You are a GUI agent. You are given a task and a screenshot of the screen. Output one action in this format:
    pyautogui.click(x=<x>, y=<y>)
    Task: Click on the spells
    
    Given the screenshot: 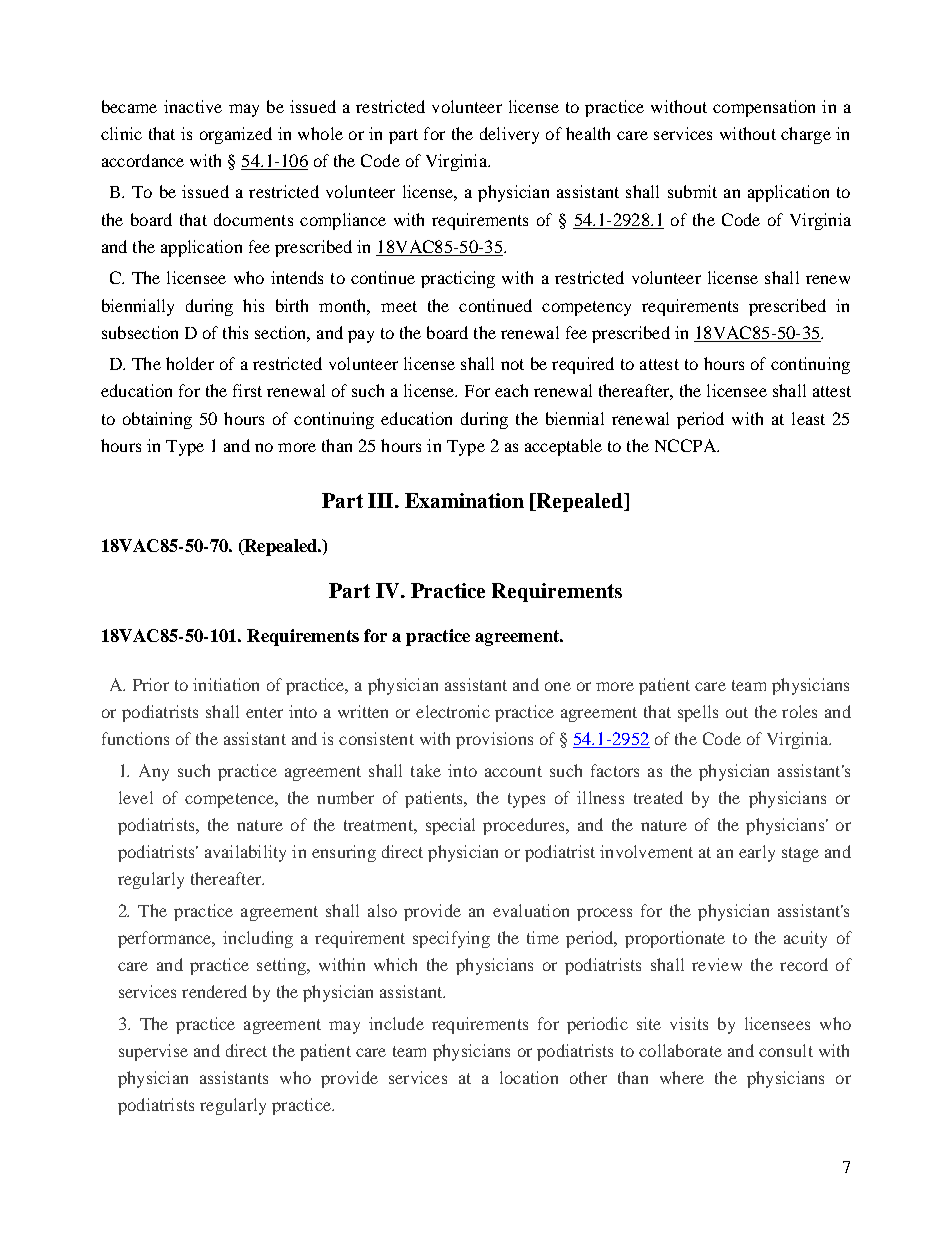 What is the action you would take?
    pyautogui.click(x=698, y=713)
